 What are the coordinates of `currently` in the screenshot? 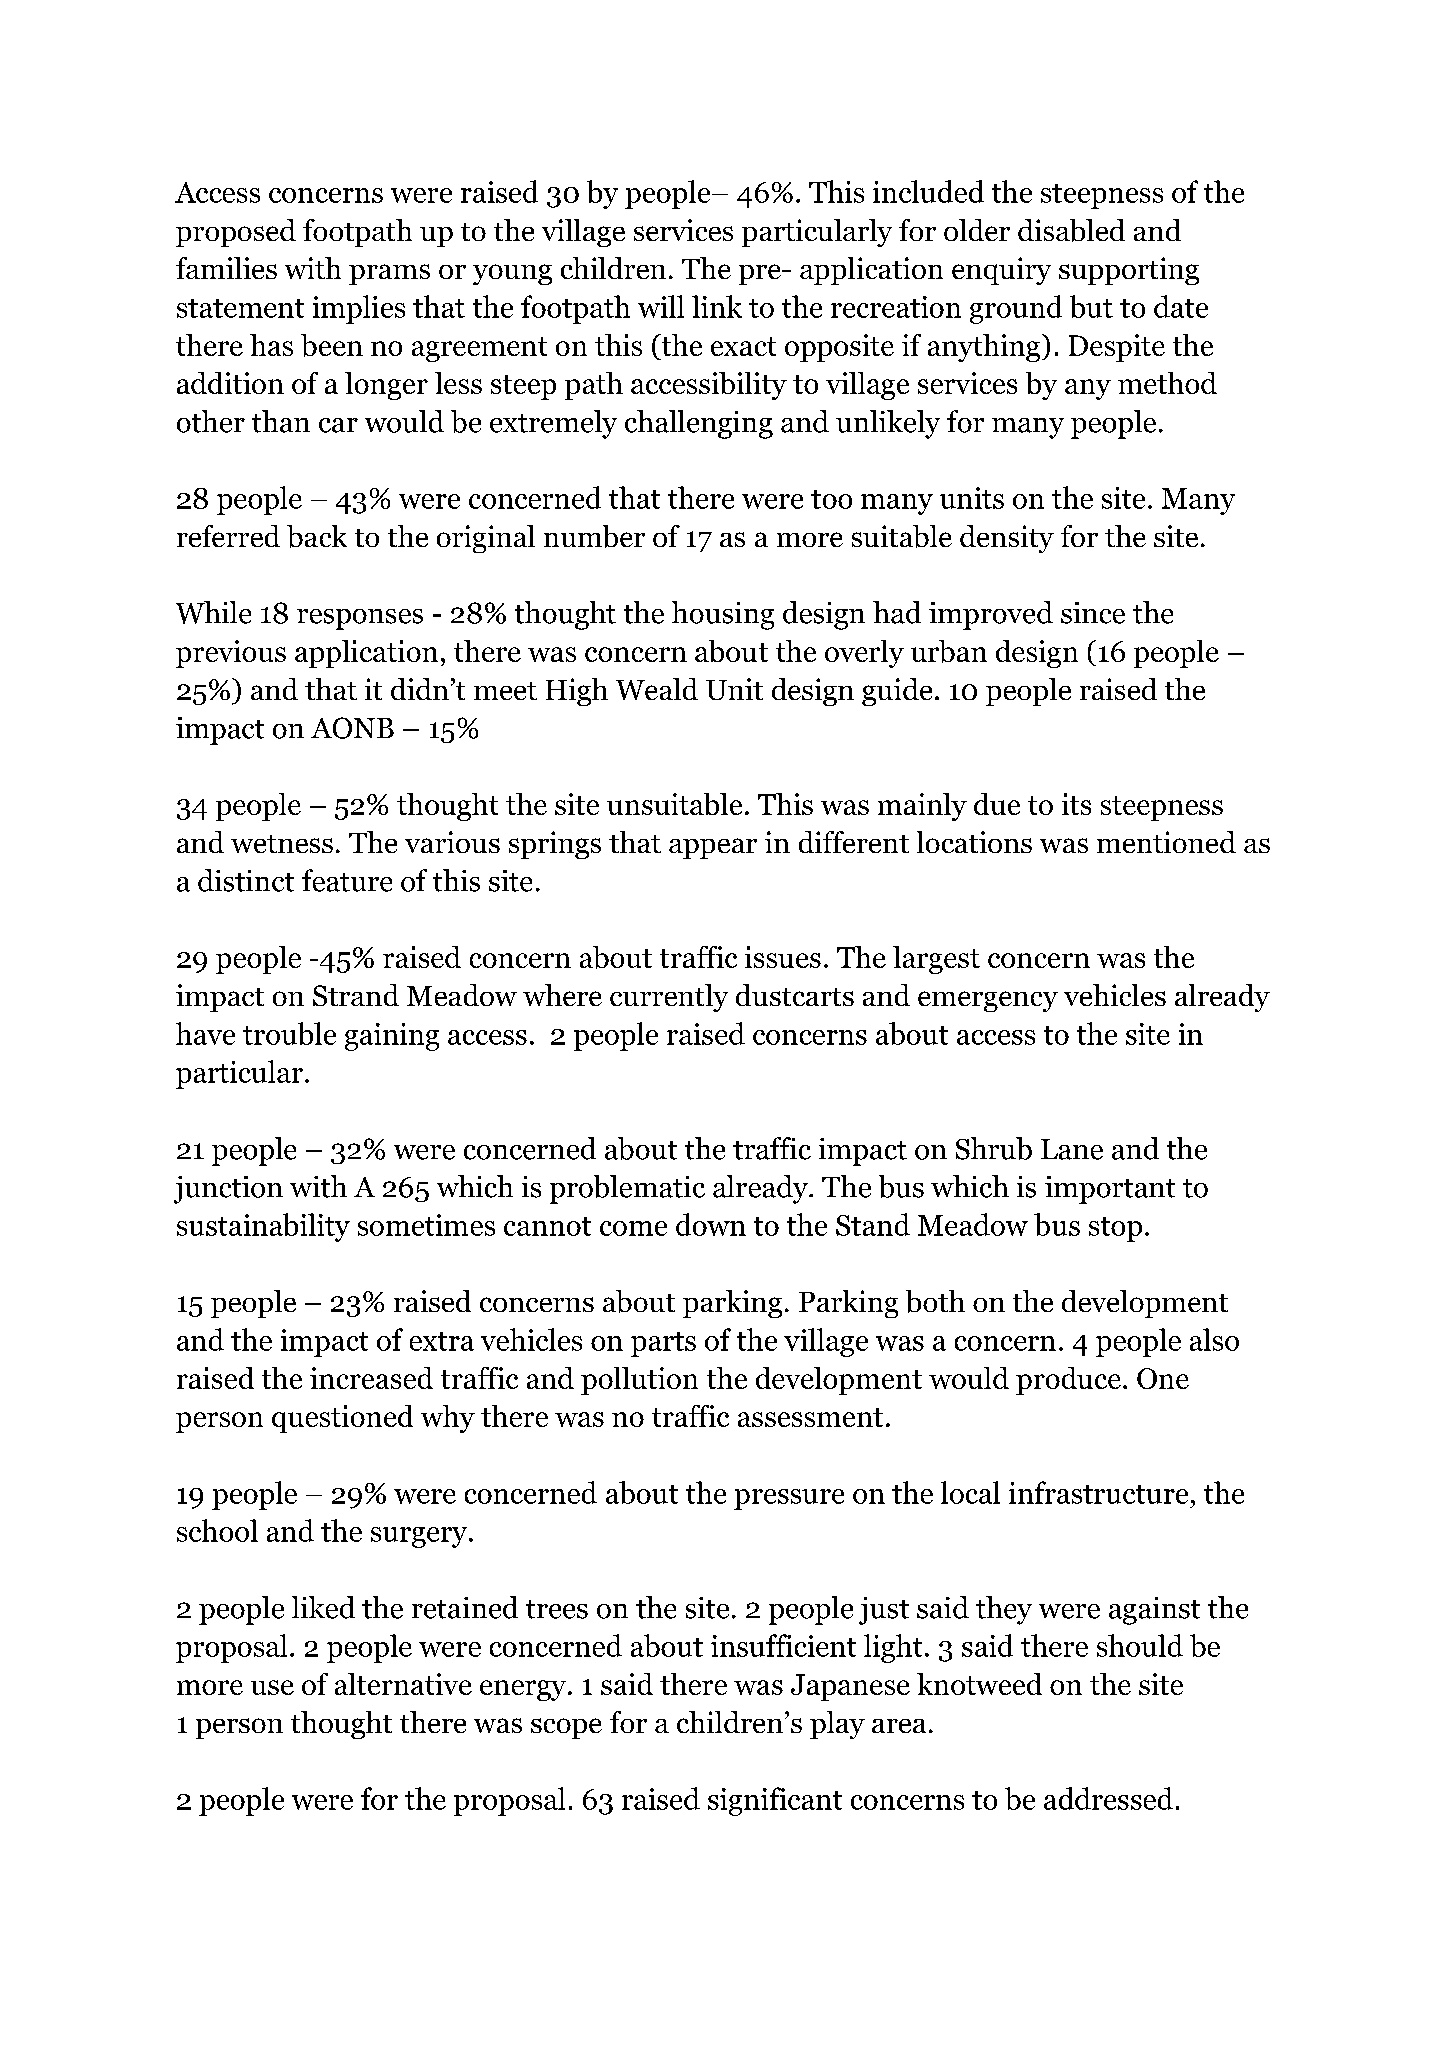 It's located at (669, 998).
